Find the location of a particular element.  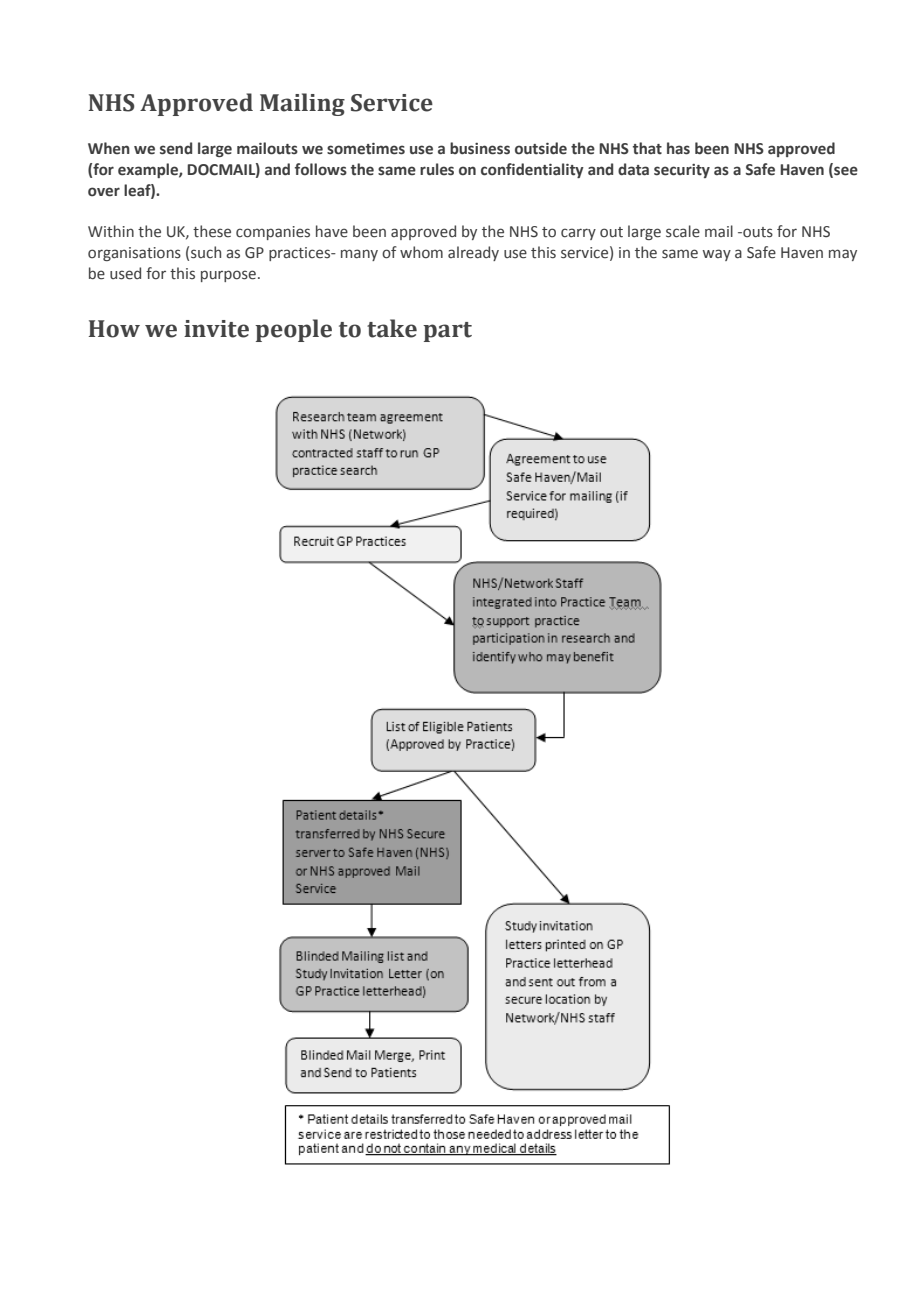

these is located at coordinates (212, 231).
